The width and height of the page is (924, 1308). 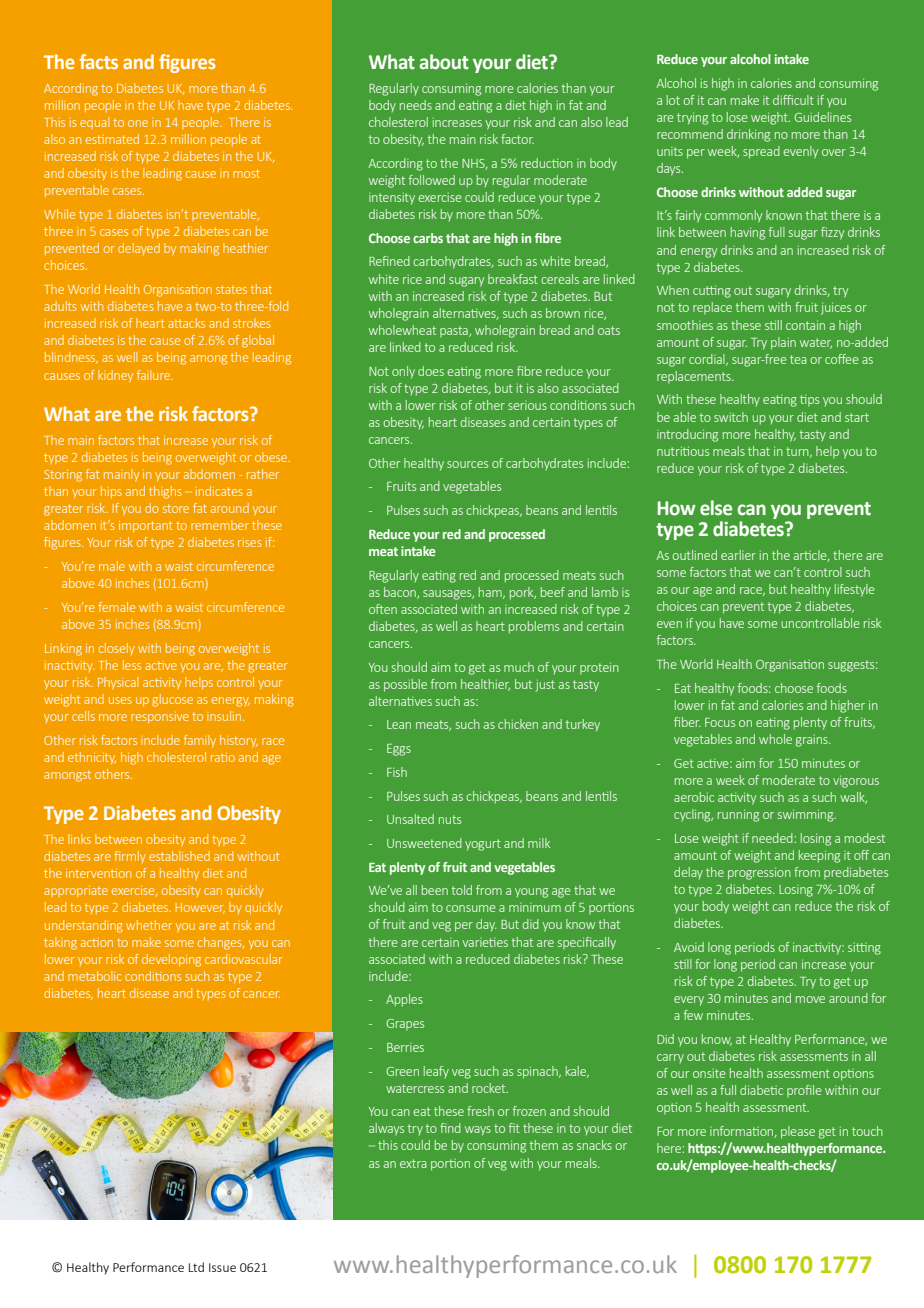 What do you see at coordinates (196, 1267) in the page?
I see `Ltd` at bounding box center [196, 1267].
